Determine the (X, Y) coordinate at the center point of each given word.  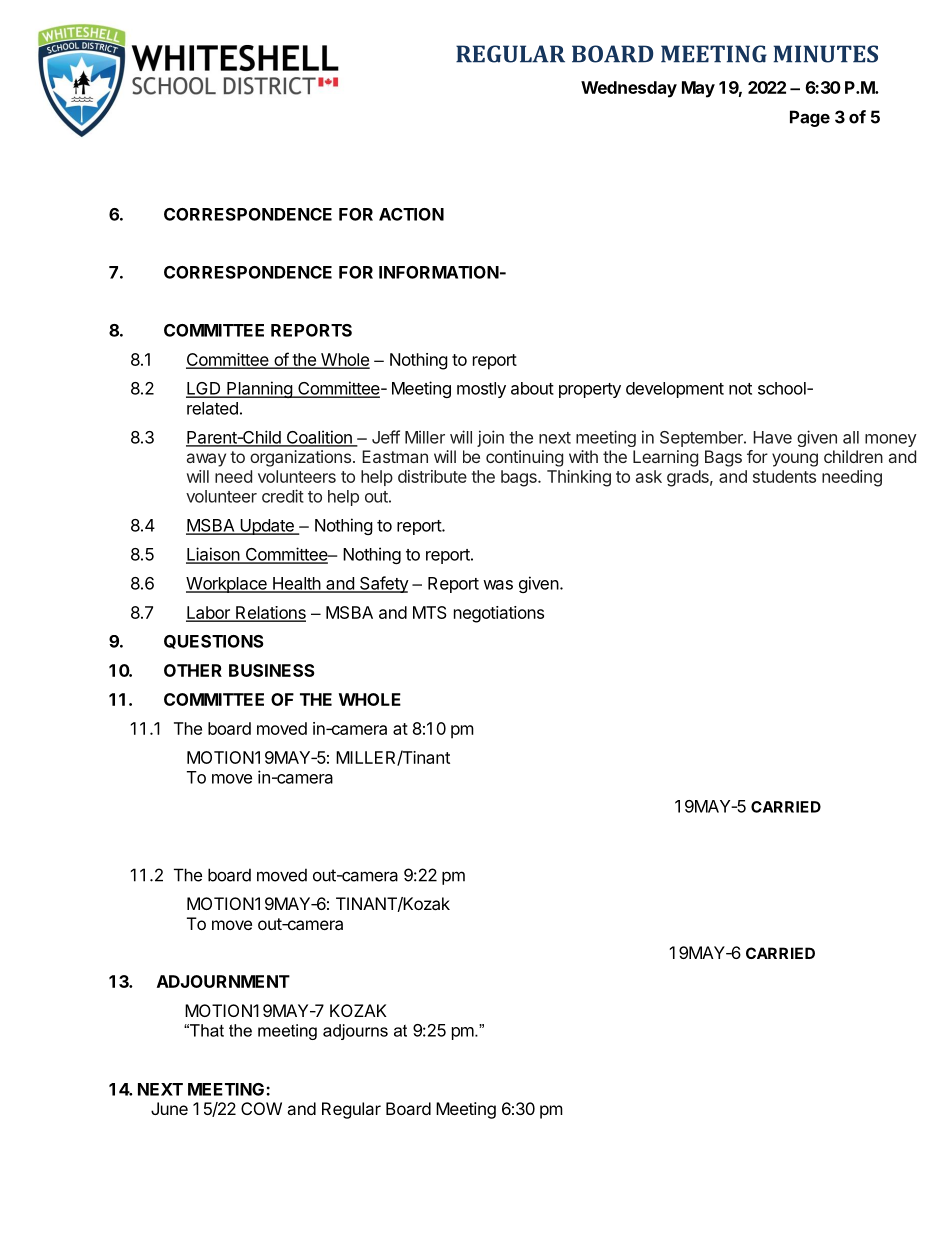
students (784, 476)
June (169, 1108)
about (532, 388)
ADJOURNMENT (223, 981)
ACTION (411, 214)
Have (772, 437)
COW (261, 1108)
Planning (259, 389)
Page (810, 118)
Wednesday (629, 89)
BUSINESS (272, 670)
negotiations (499, 614)
